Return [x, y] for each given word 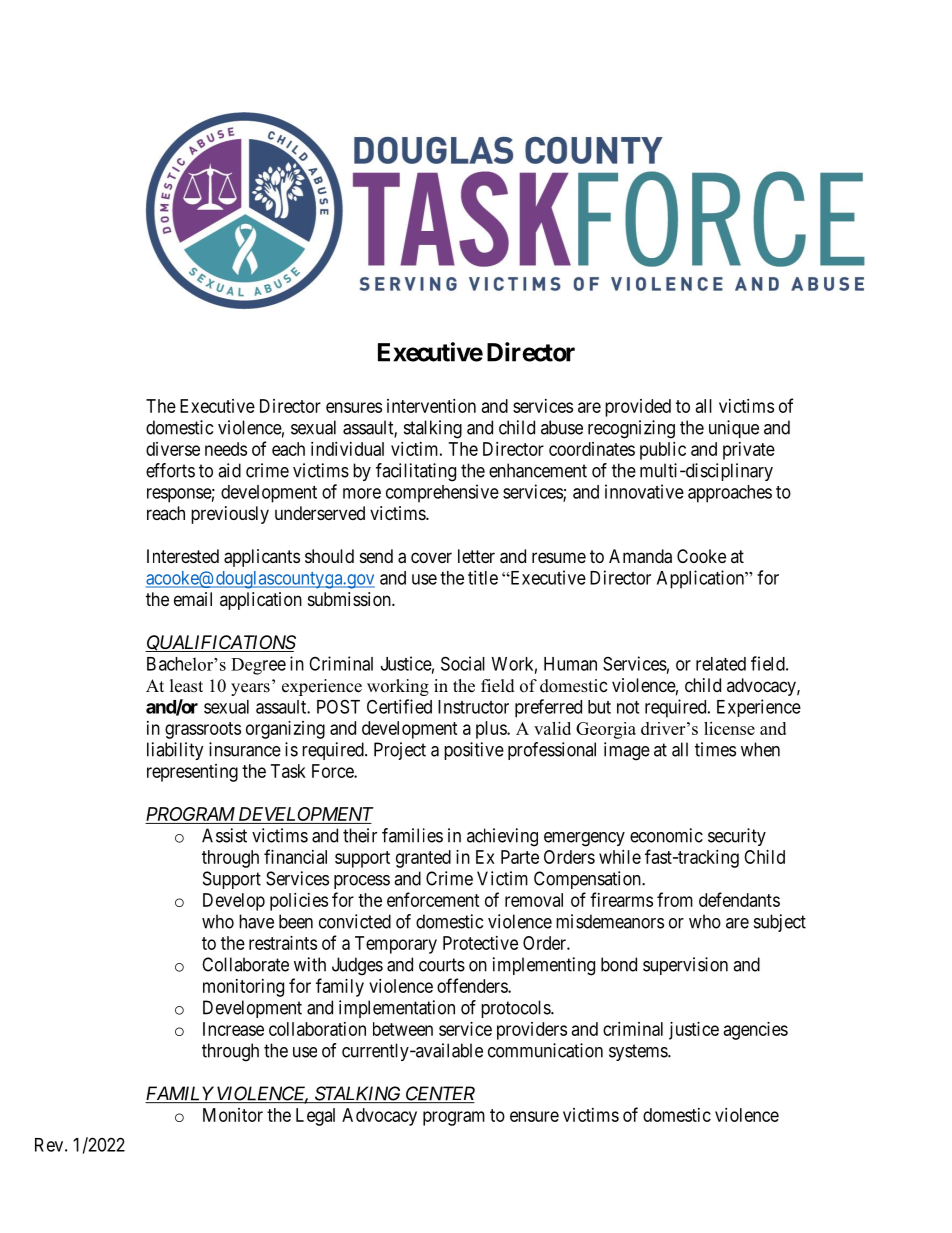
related [721, 664]
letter [476, 556]
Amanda [640, 556]
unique [734, 429]
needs [226, 449]
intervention [431, 406]
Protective [480, 943]
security [737, 837]
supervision [685, 966]
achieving [502, 837]
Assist [224, 835]
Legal [315, 1117]
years [250, 689]
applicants [262, 558]
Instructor [473, 707]
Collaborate [245, 964]
